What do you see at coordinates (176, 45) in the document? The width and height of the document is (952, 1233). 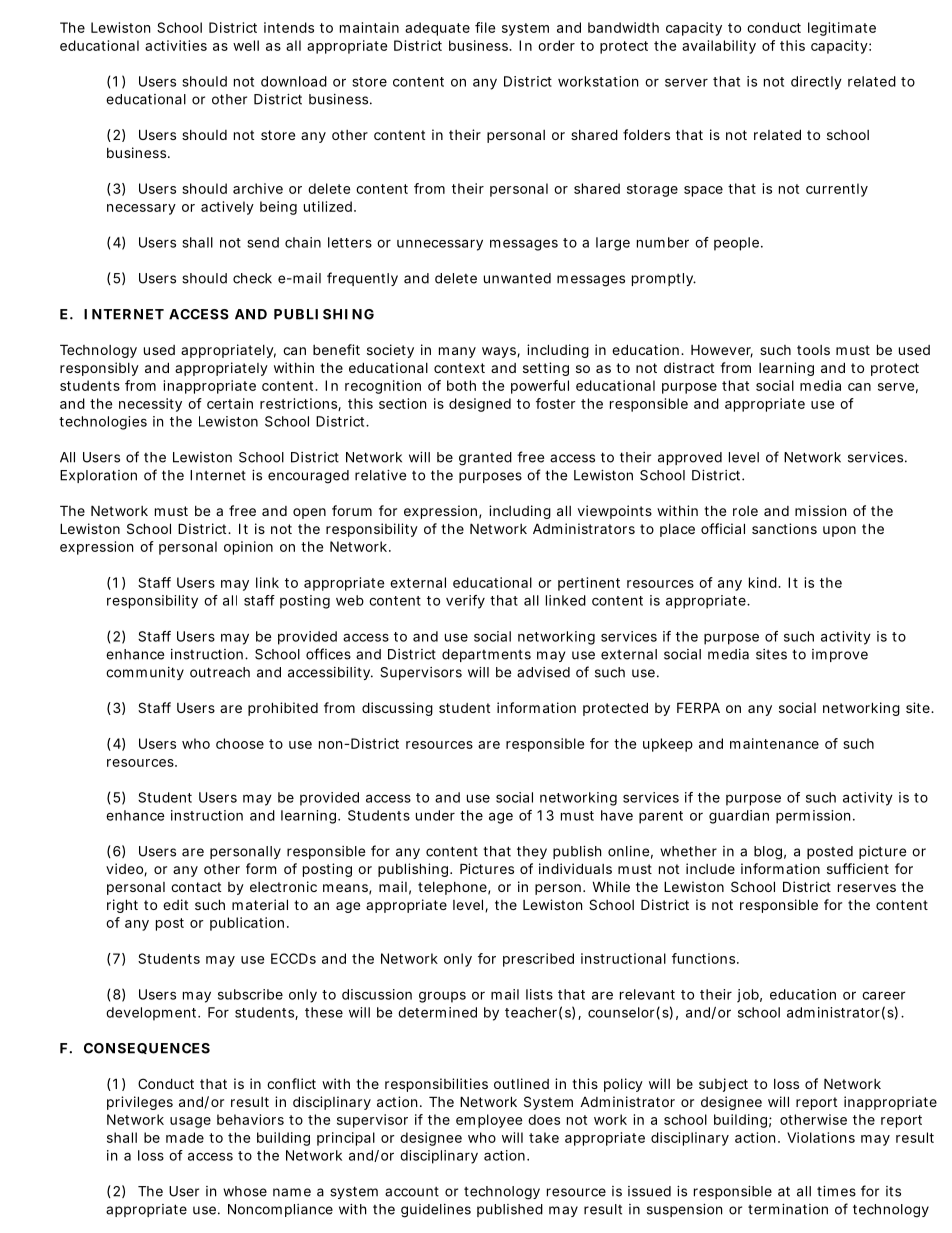 I see `activities` at bounding box center [176, 45].
